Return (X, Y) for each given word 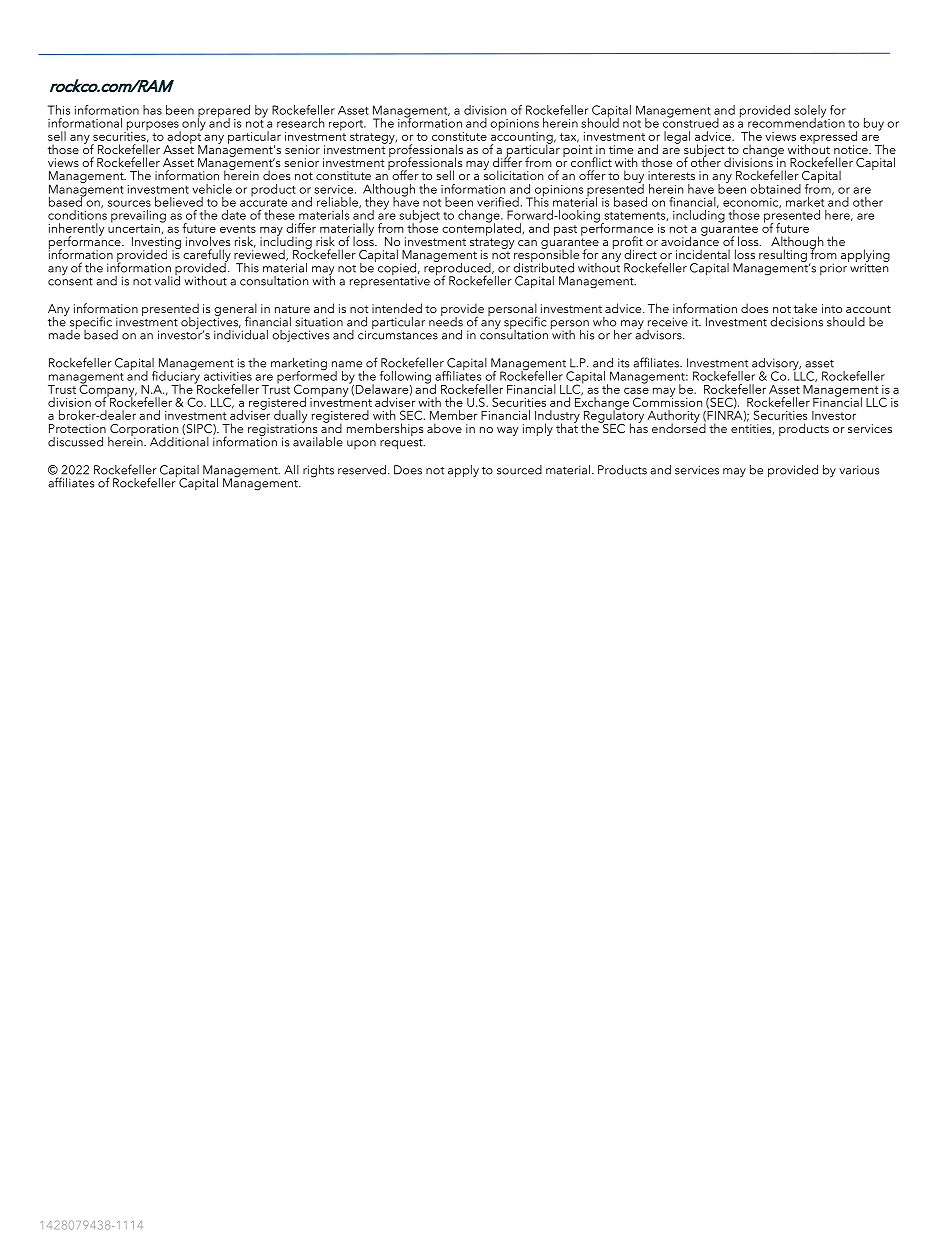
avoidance (690, 240)
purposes (152, 127)
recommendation (796, 122)
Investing (156, 244)
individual (241, 333)
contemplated (481, 228)
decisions (796, 322)
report (347, 125)
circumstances (398, 334)
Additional (179, 440)
